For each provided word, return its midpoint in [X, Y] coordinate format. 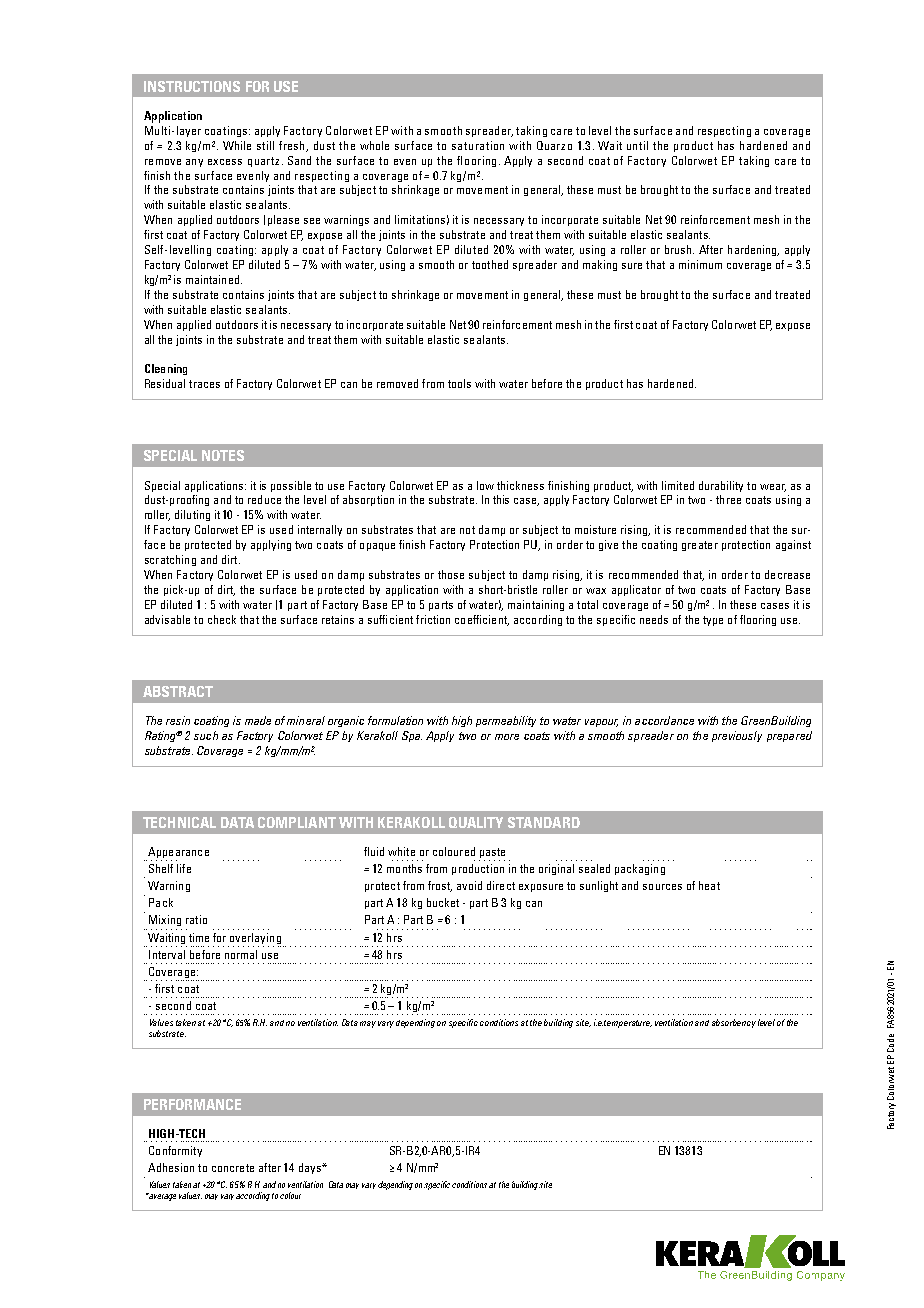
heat [709, 885]
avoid [469, 885]
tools [459, 383]
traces [204, 384]
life [184, 868]
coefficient [482, 620]
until [637, 145]
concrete [233, 1168]
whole [374, 145]
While [237, 145]
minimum [700, 264]
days [311, 1168]
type [713, 621]
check [222, 619]
